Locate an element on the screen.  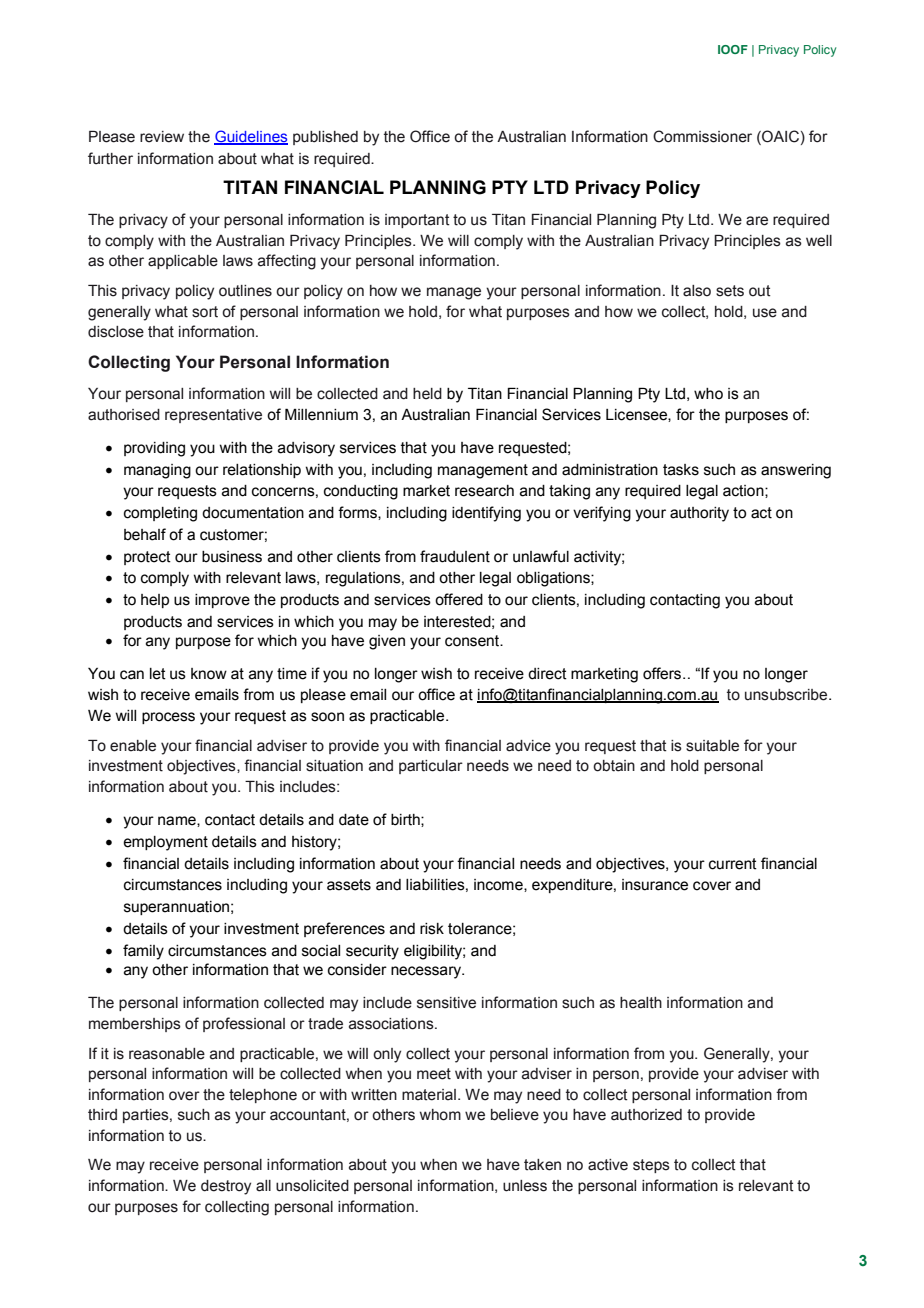
review is located at coordinates (162, 137).
